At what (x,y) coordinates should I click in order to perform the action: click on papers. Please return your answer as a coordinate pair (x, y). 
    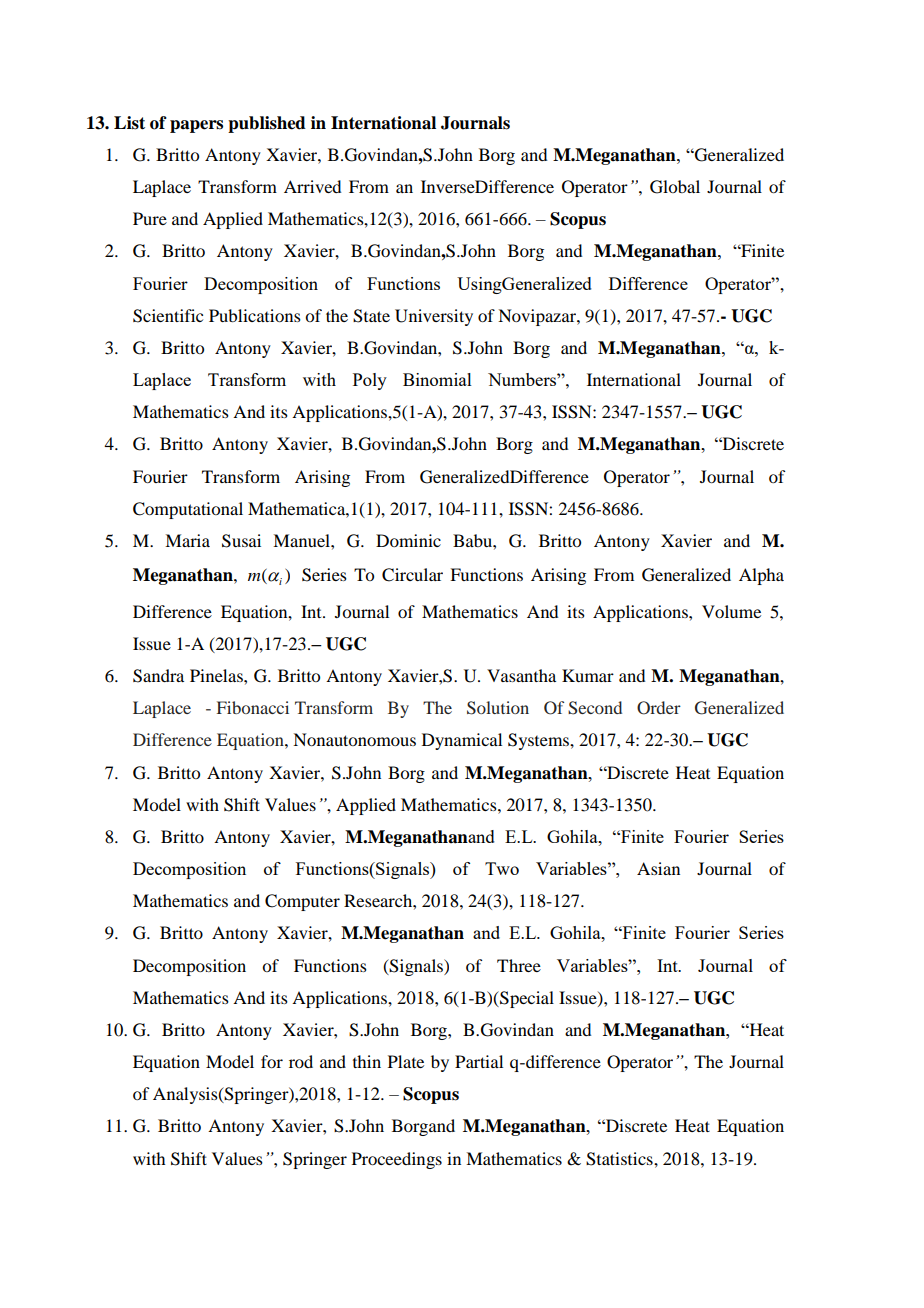
    Looking at the image, I should click on (196, 126).
